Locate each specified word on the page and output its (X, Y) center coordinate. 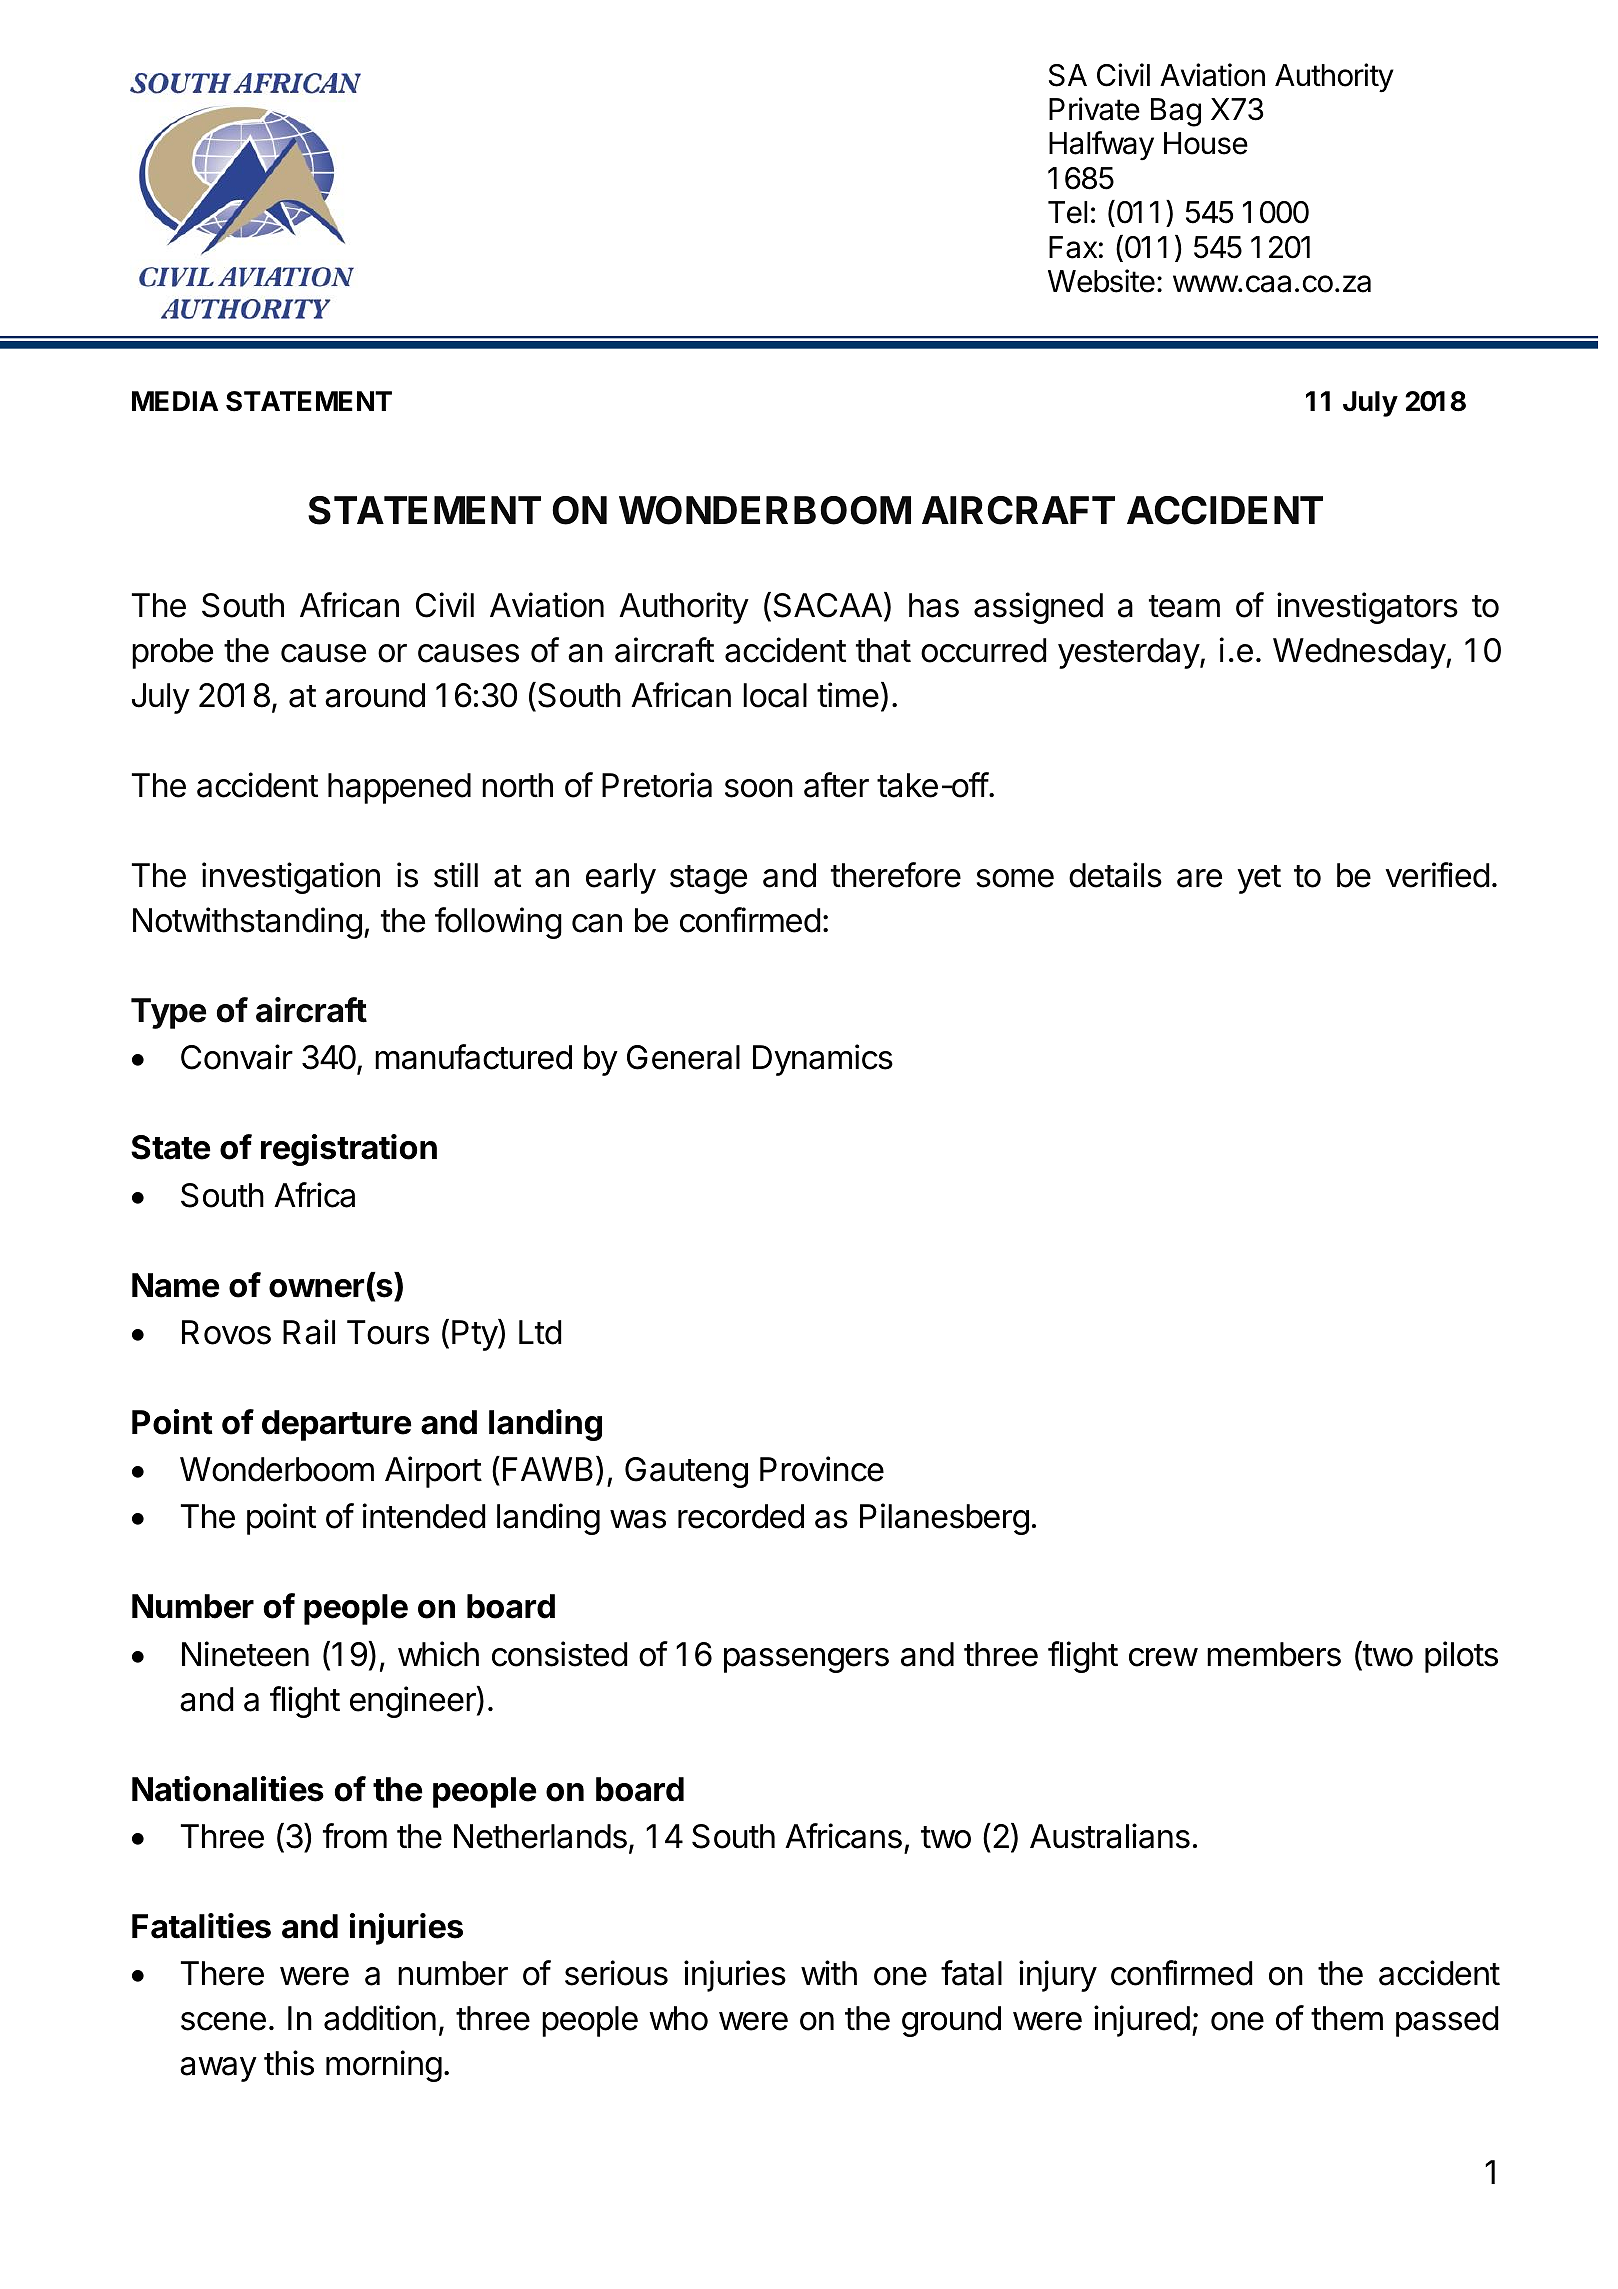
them (1347, 2018)
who (678, 2018)
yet (1259, 879)
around (375, 695)
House (1206, 143)
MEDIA (175, 401)
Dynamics (823, 1060)
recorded (741, 1516)
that (883, 650)
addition (380, 2018)
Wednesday (1360, 653)
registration (349, 1150)
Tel (1068, 212)
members (1274, 1654)
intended (424, 1516)
